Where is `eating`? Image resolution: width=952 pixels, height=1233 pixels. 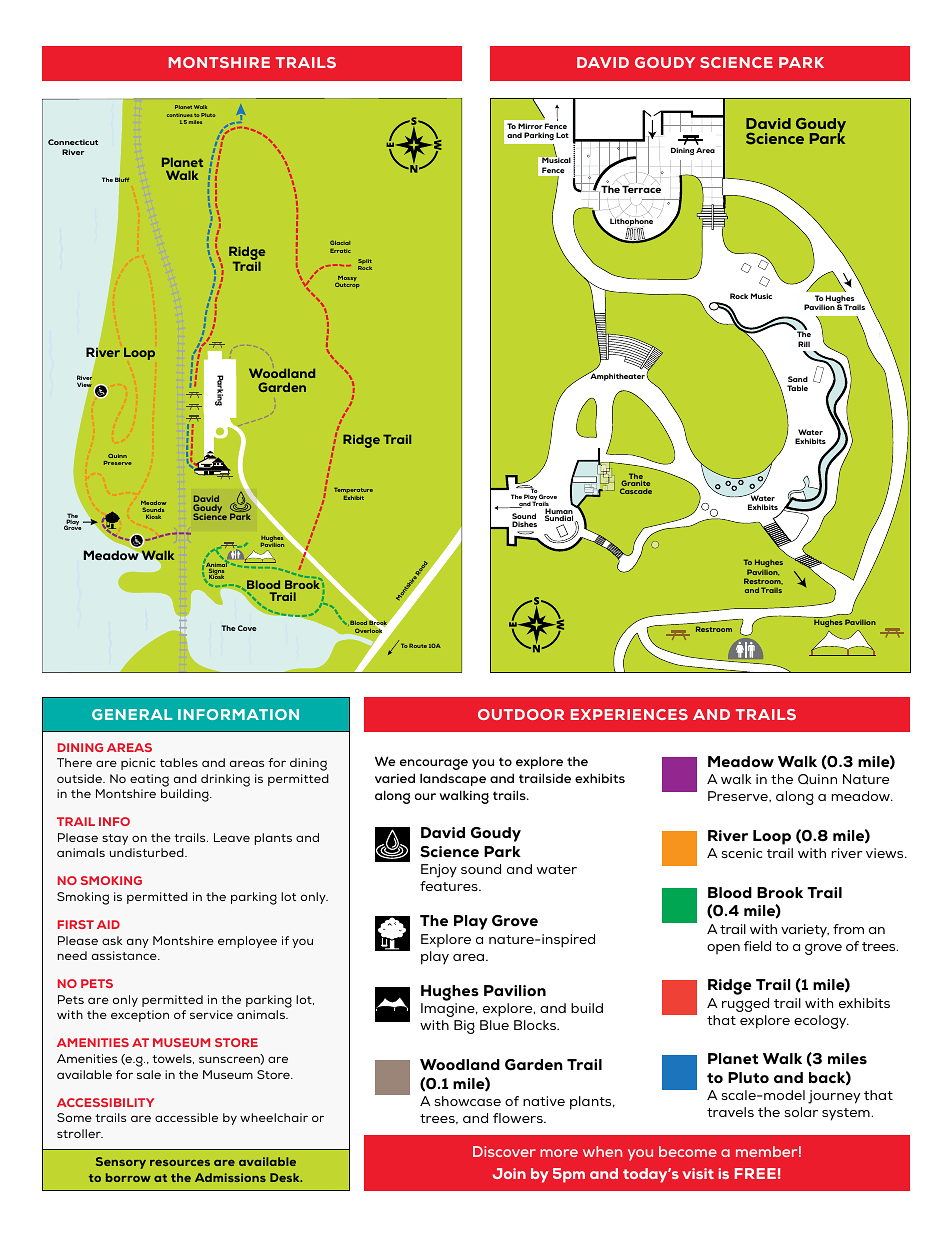 eating is located at coordinates (149, 780).
